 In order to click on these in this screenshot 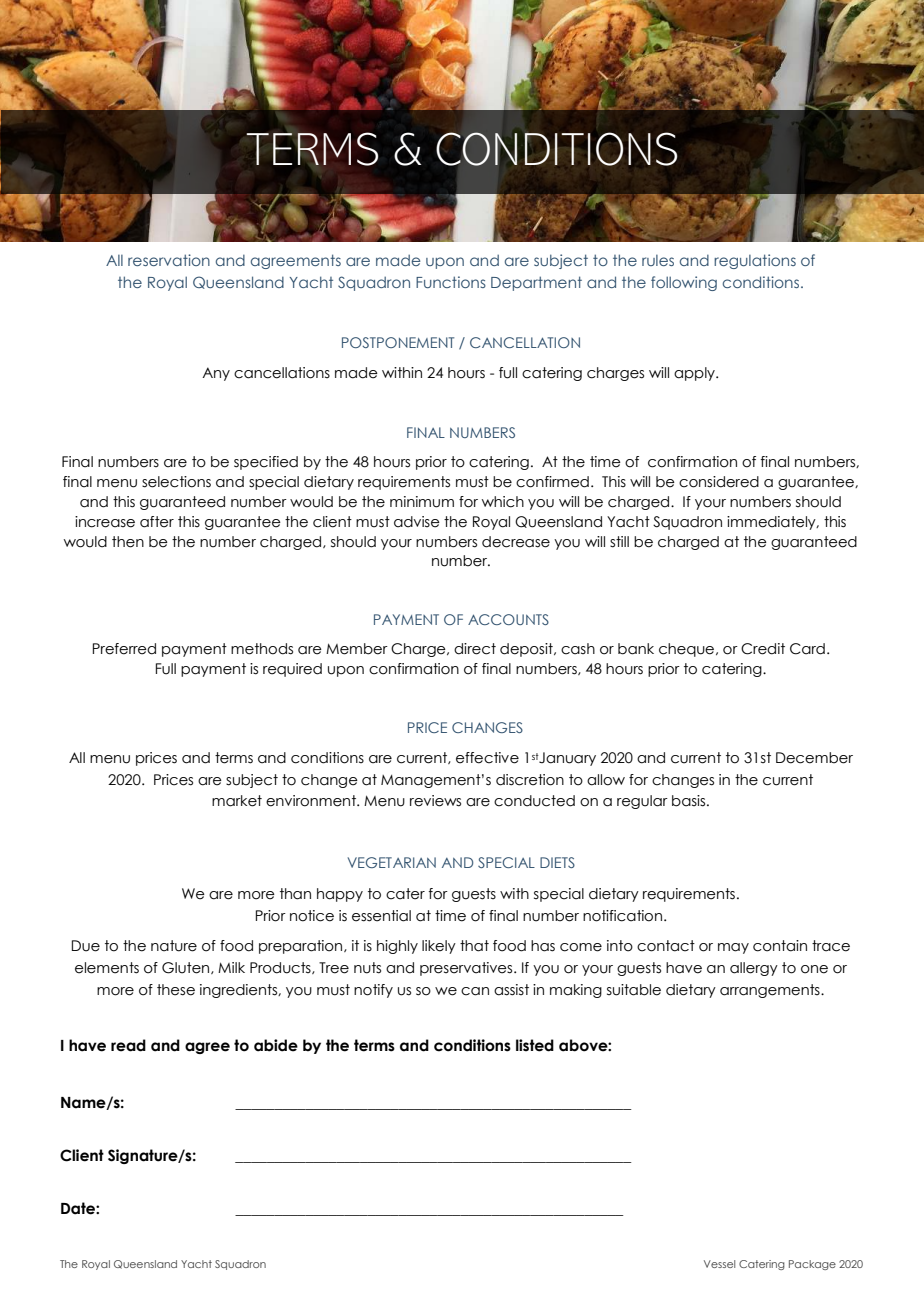, I will do `click(176, 990)`.
